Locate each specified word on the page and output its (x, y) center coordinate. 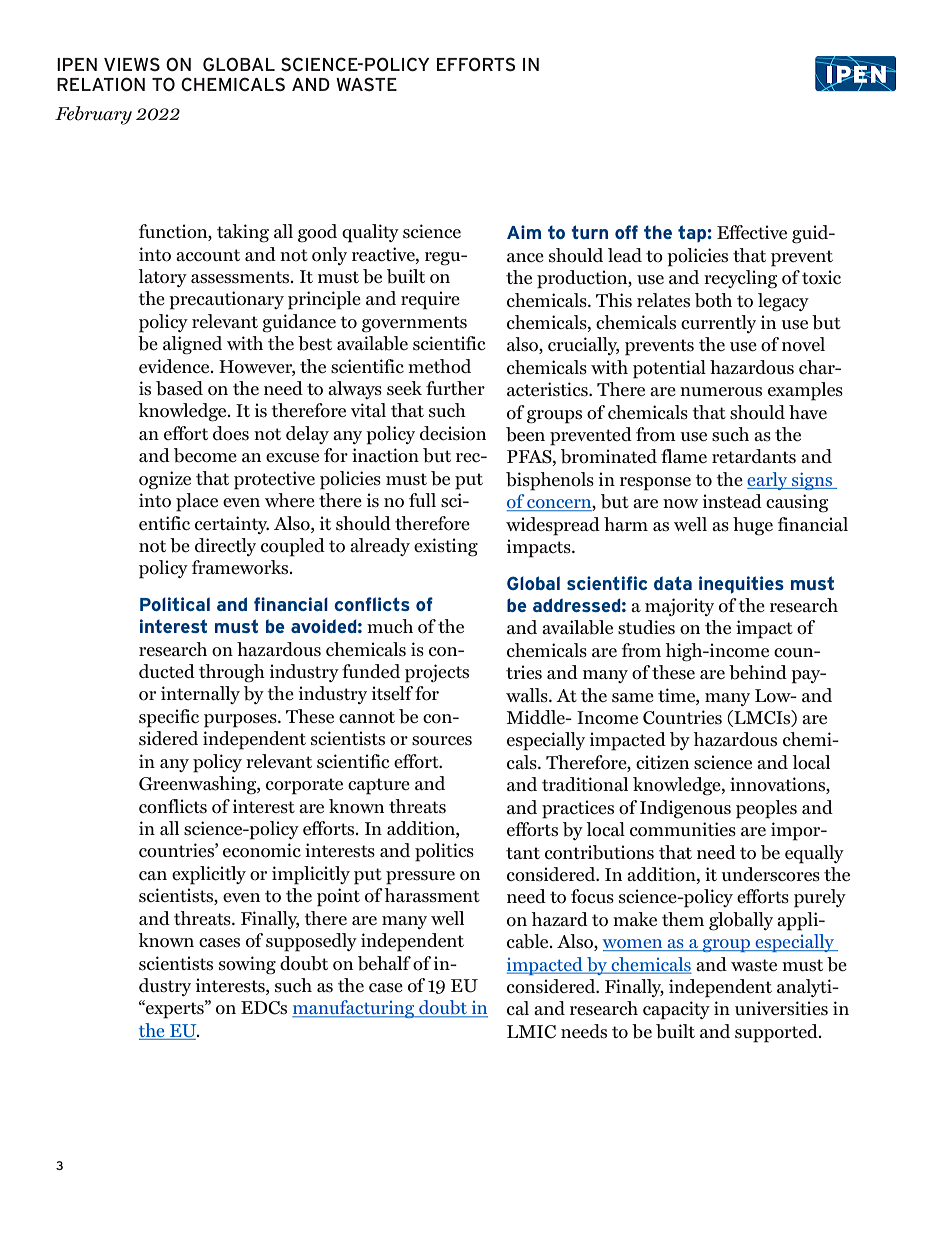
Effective (752, 232)
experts (175, 1010)
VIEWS (132, 64)
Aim (524, 232)
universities (781, 1008)
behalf (384, 963)
